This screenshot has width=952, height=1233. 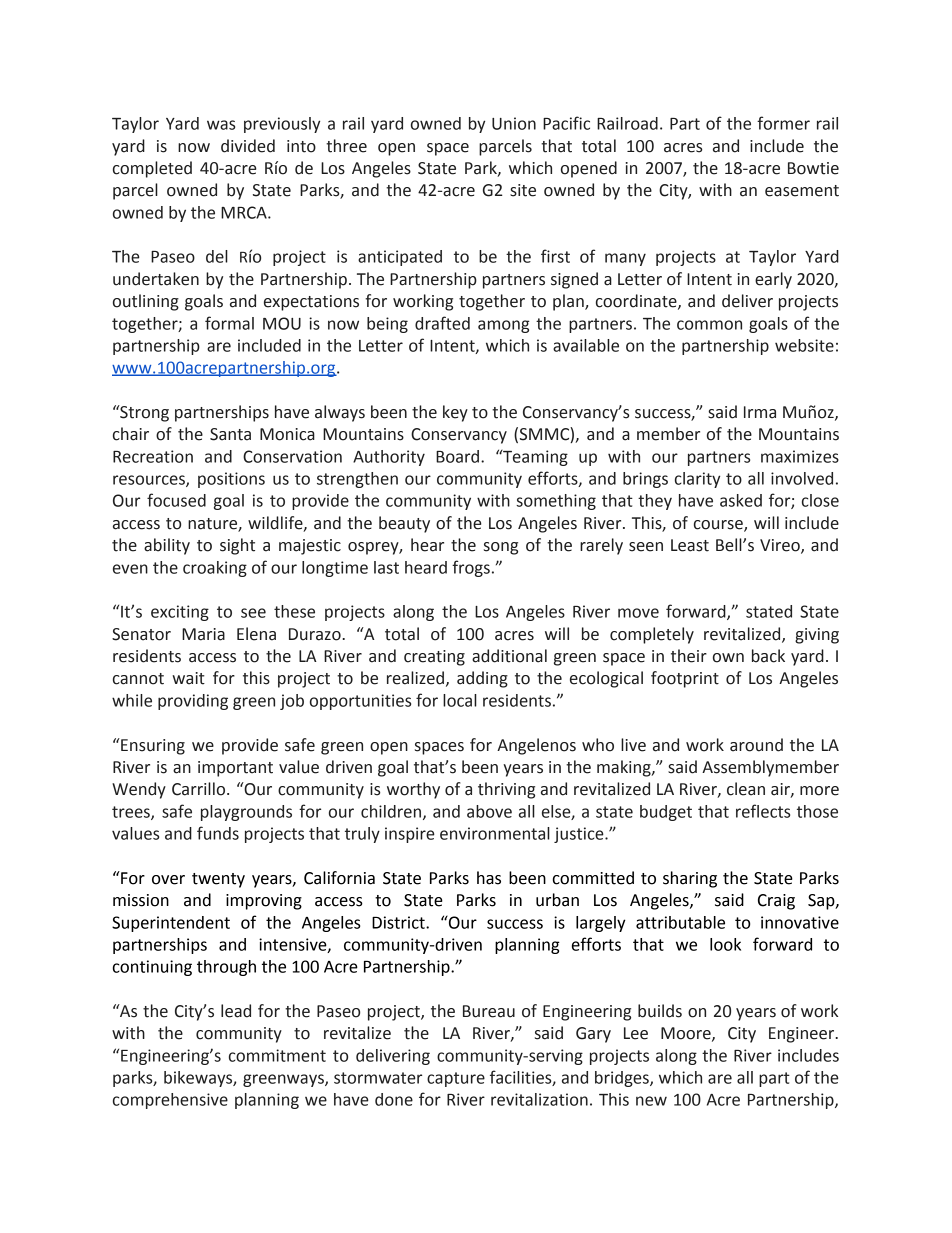 What do you see at coordinates (783, 123) in the screenshot?
I see `former` at bounding box center [783, 123].
